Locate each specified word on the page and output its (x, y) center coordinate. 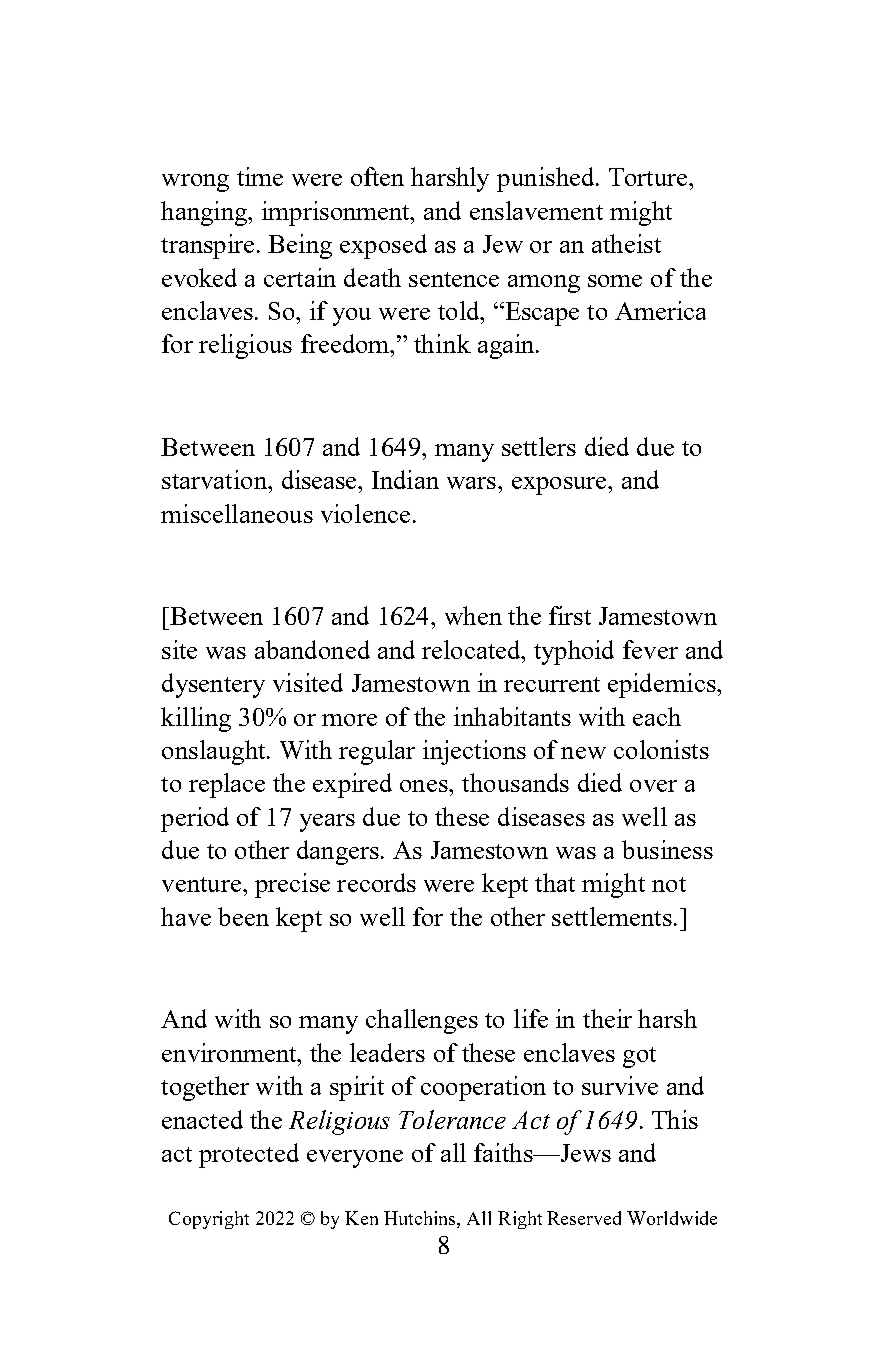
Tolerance (452, 1119)
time (260, 176)
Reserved (584, 1218)
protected (249, 1155)
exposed (383, 246)
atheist (626, 243)
